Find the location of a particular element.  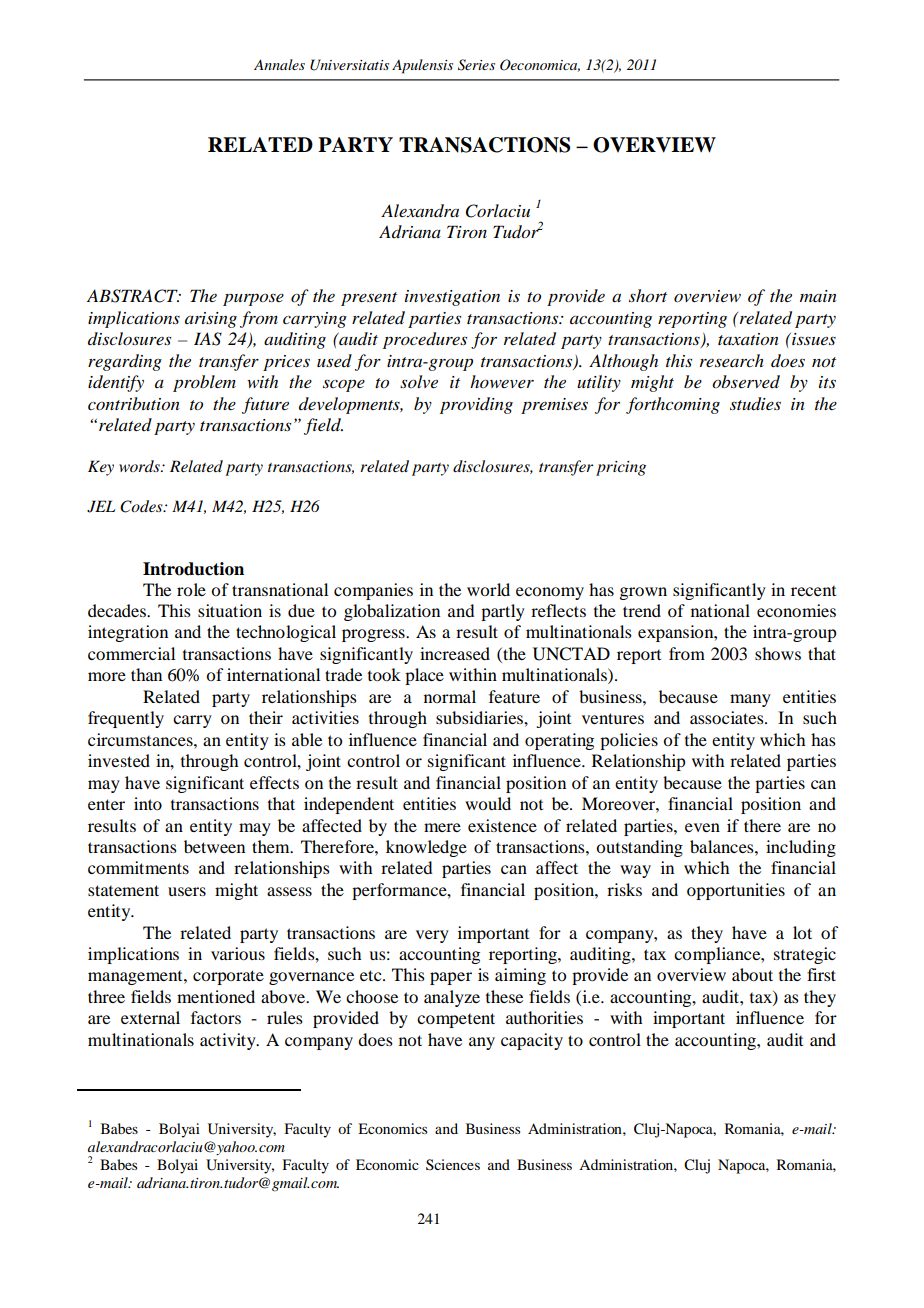

studies is located at coordinates (755, 404).
